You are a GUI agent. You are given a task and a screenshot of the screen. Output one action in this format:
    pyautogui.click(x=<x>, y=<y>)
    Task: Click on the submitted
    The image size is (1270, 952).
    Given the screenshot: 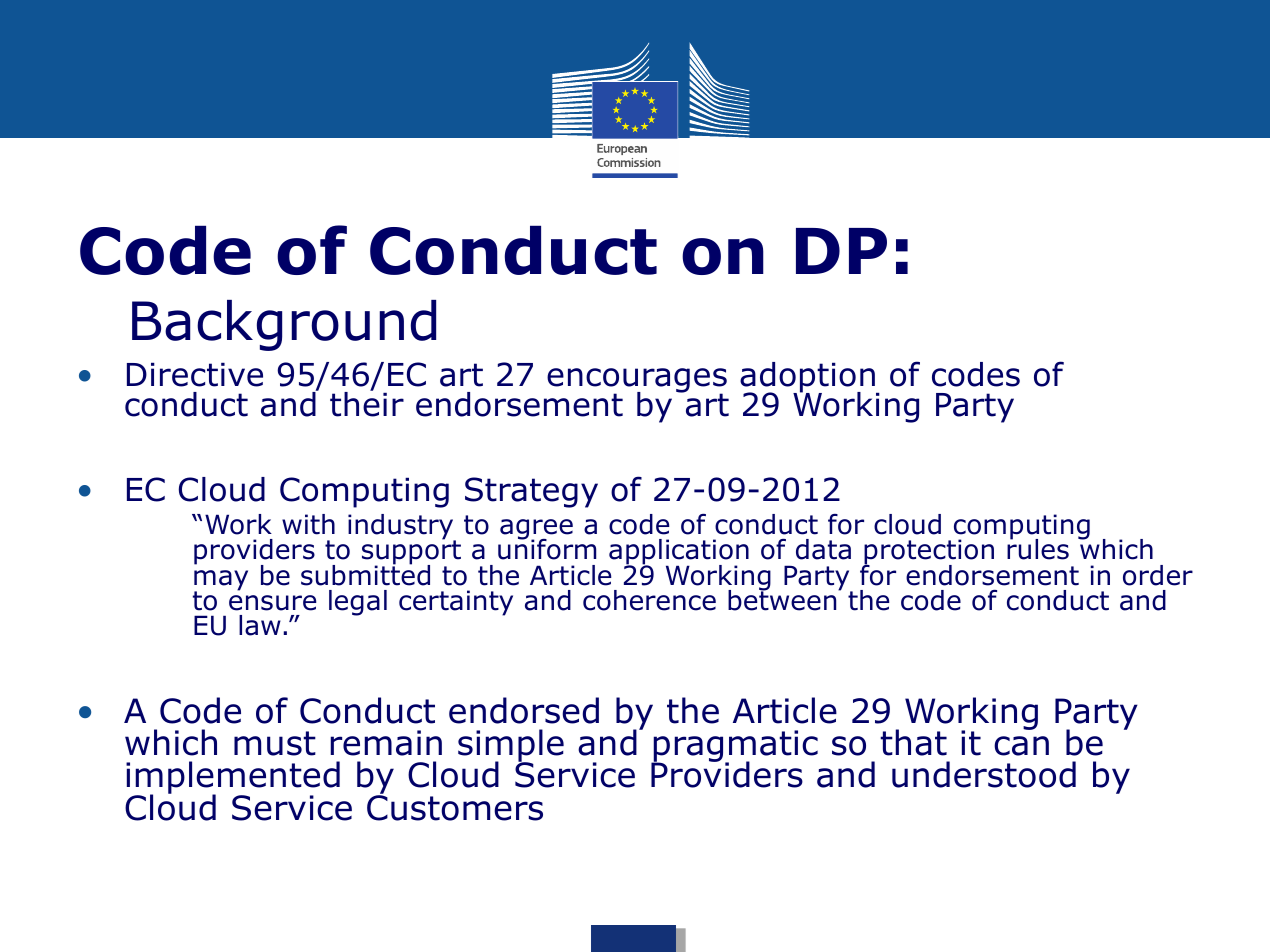 What is the action you would take?
    pyautogui.click(x=365, y=574)
